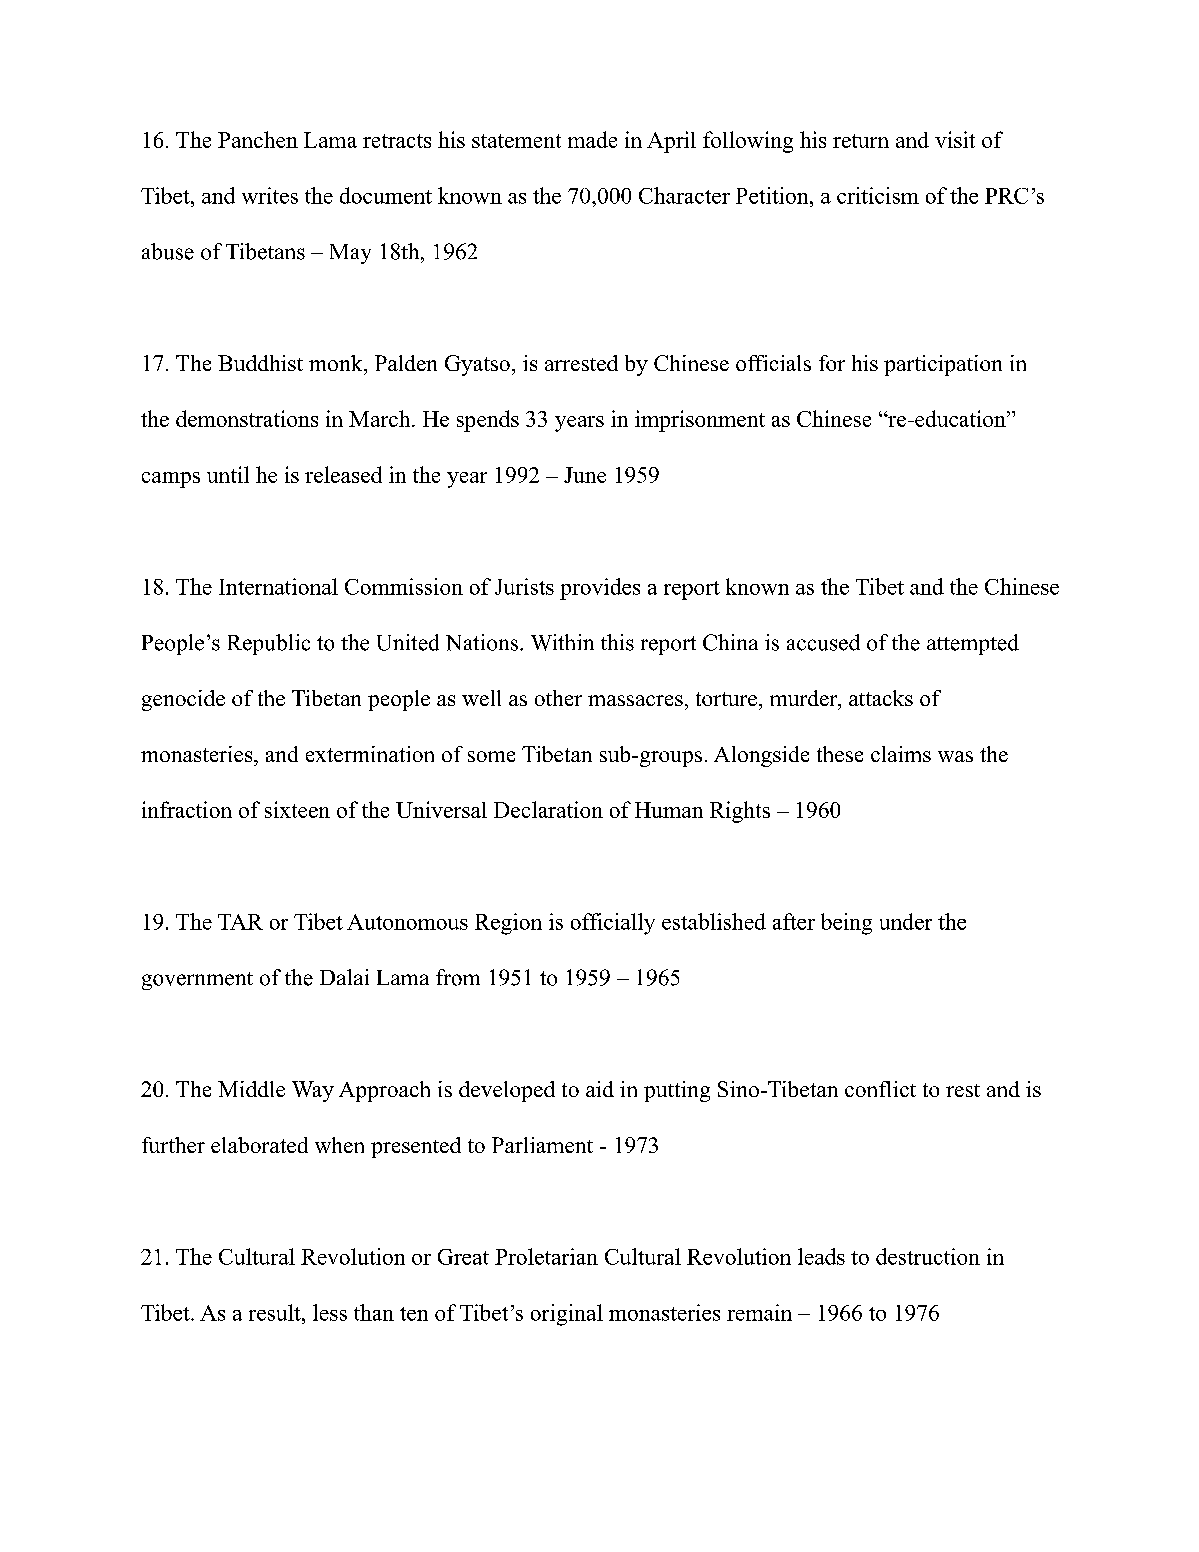 The height and width of the document is (1552, 1199). I want to click on Proletarian, so click(546, 1256).
